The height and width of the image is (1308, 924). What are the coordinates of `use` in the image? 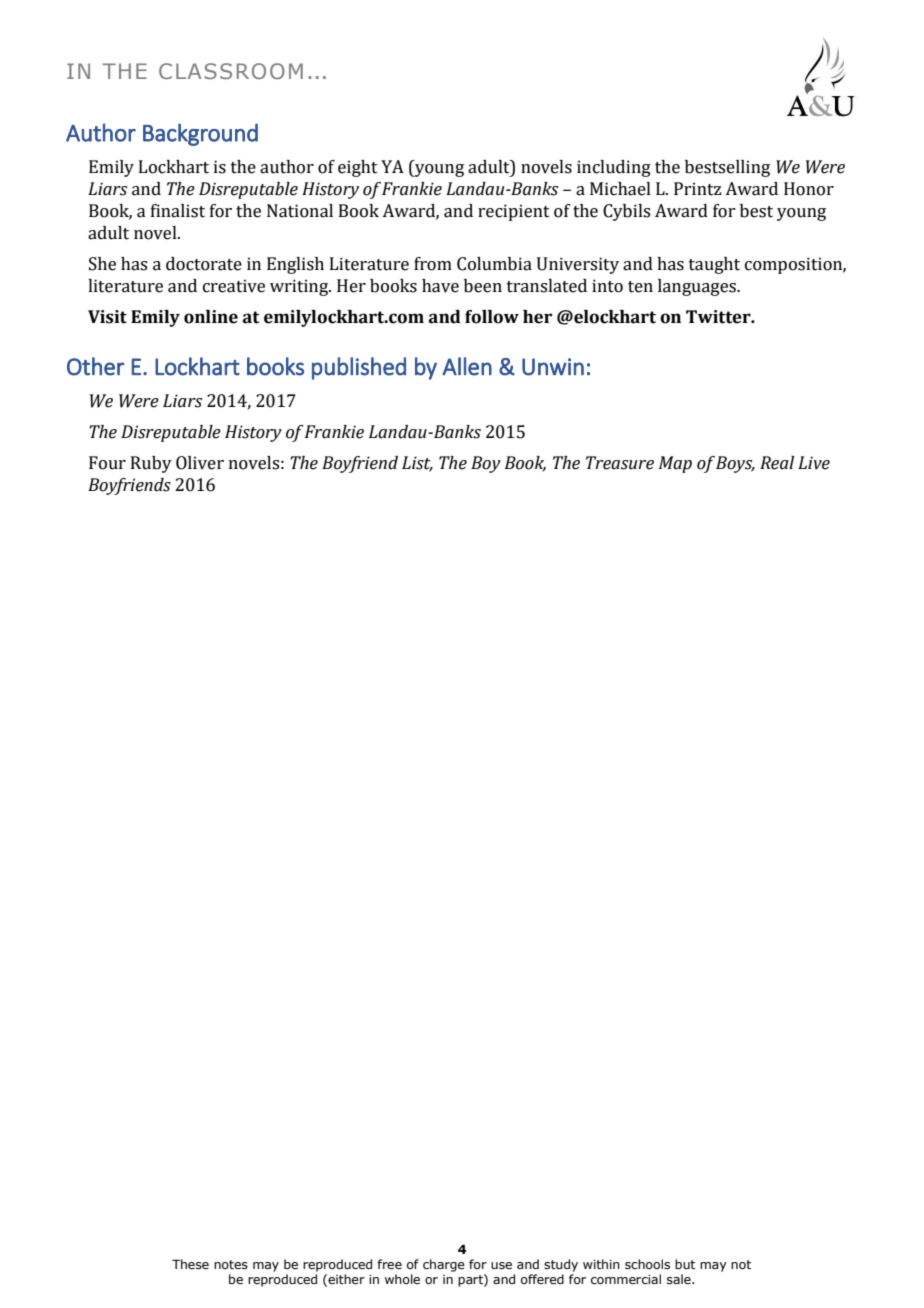 It's located at (501, 1265).
